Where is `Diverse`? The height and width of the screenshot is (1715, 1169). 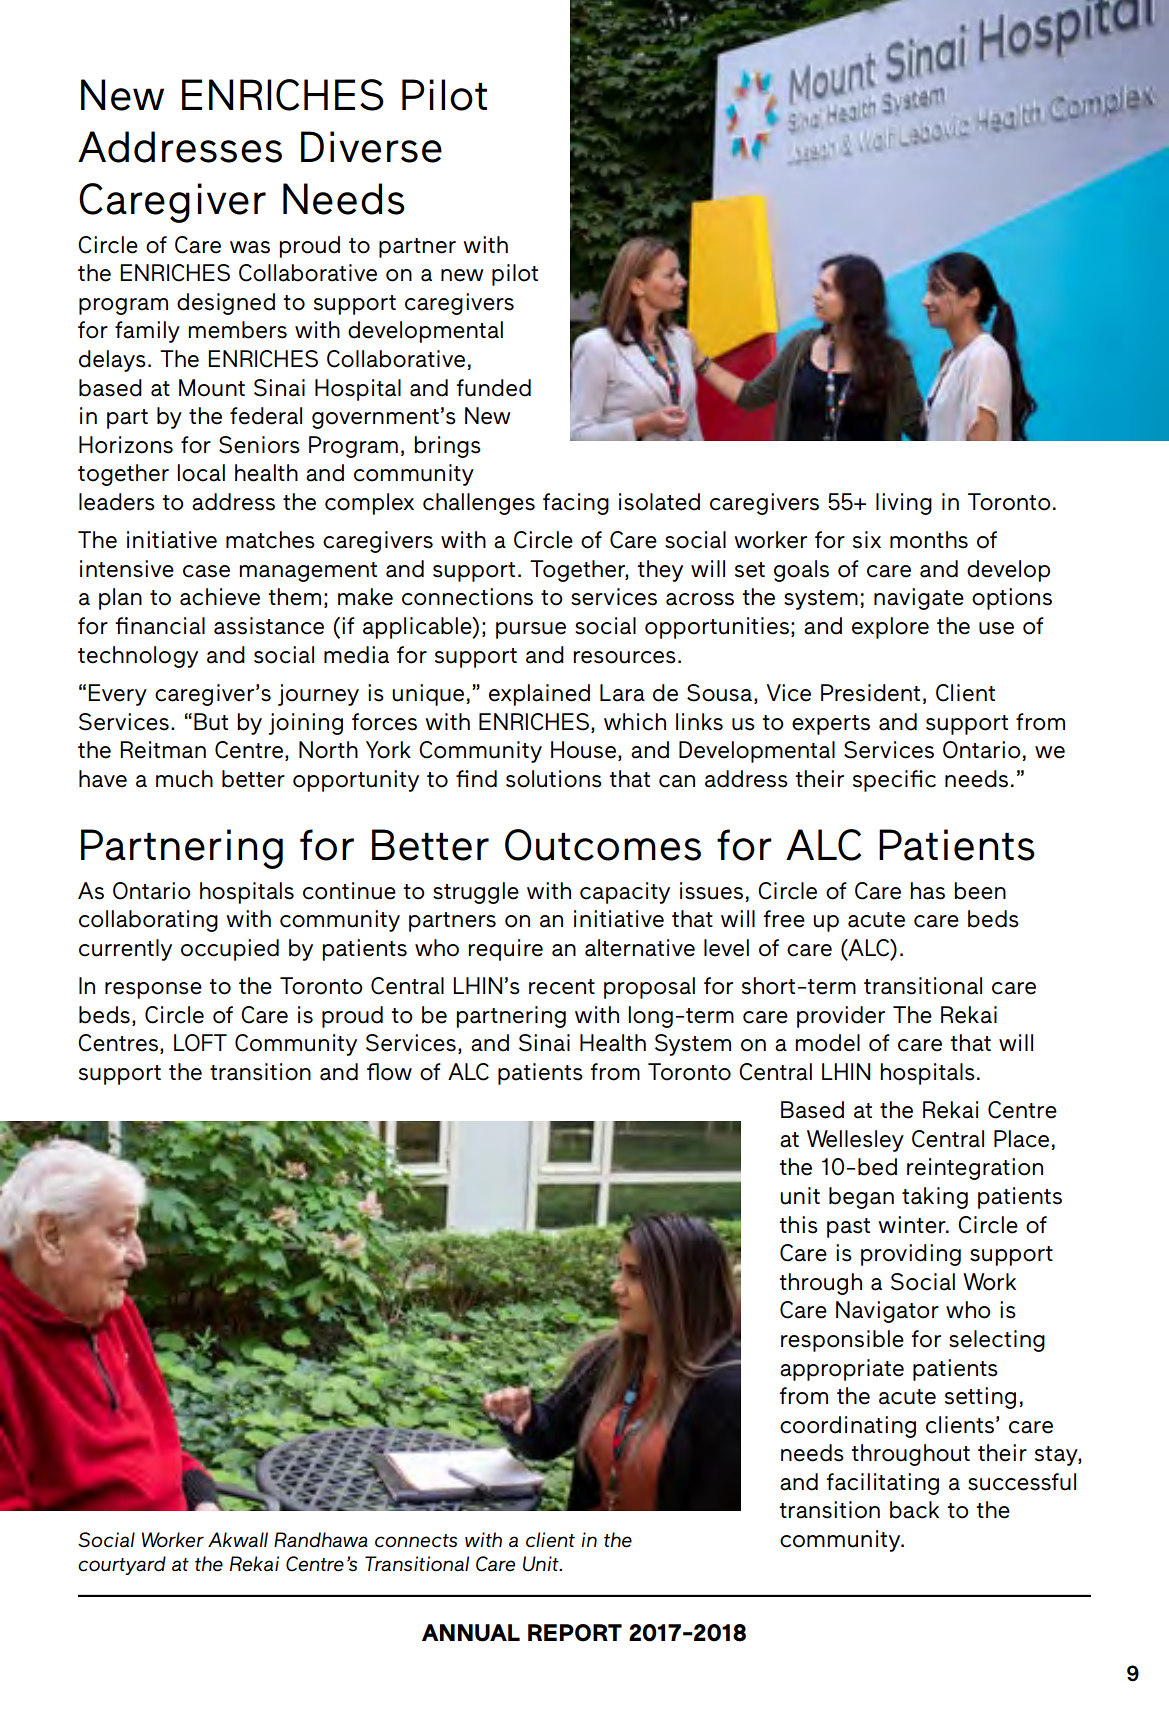
Diverse is located at coordinates (371, 147).
